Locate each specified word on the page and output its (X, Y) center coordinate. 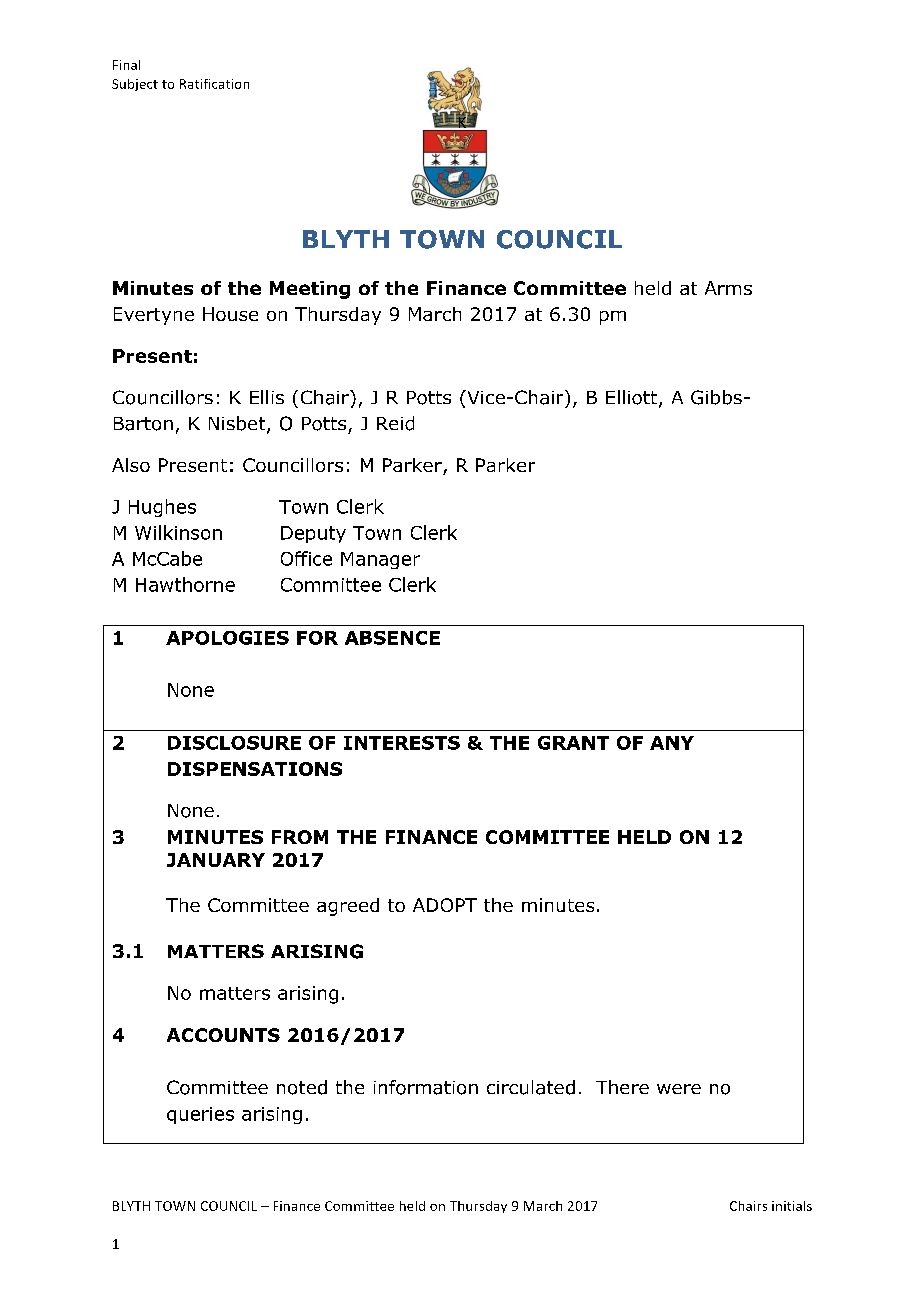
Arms (728, 288)
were (679, 1089)
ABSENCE (392, 638)
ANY (672, 743)
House (230, 314)
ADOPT (445, 905)
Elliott (633, 398)
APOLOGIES (227, 638)
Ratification (214, 84)
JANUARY (216, 860)
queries (200, 1115)
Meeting (310, 290)
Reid (395, 423)
